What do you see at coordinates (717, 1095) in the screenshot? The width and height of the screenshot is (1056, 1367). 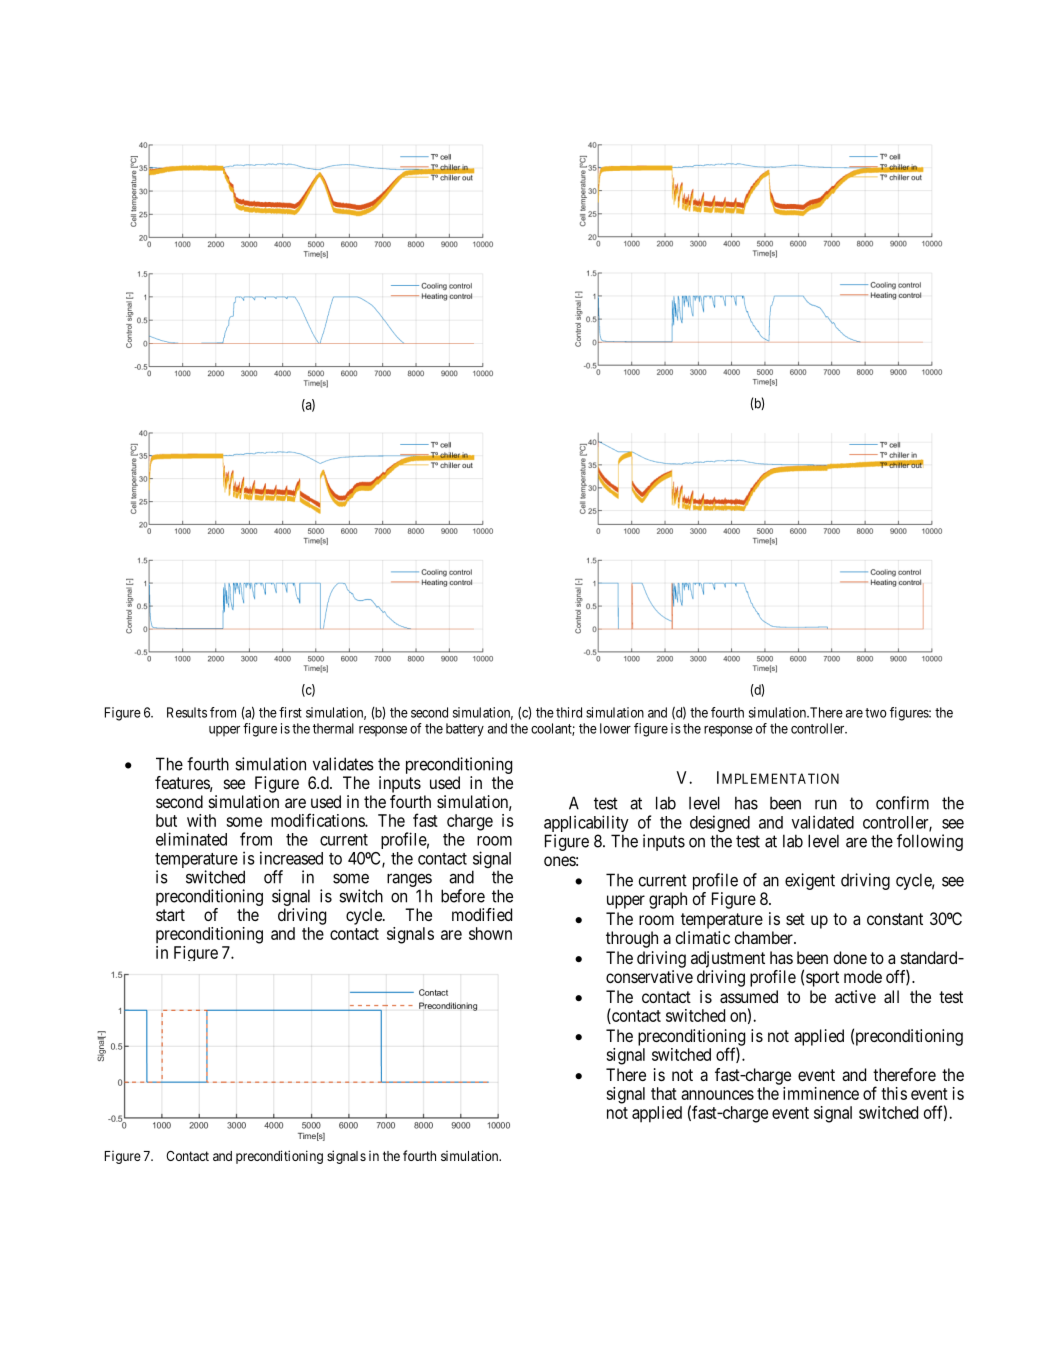 I see `announces` at bounding box center [717, 1095].
